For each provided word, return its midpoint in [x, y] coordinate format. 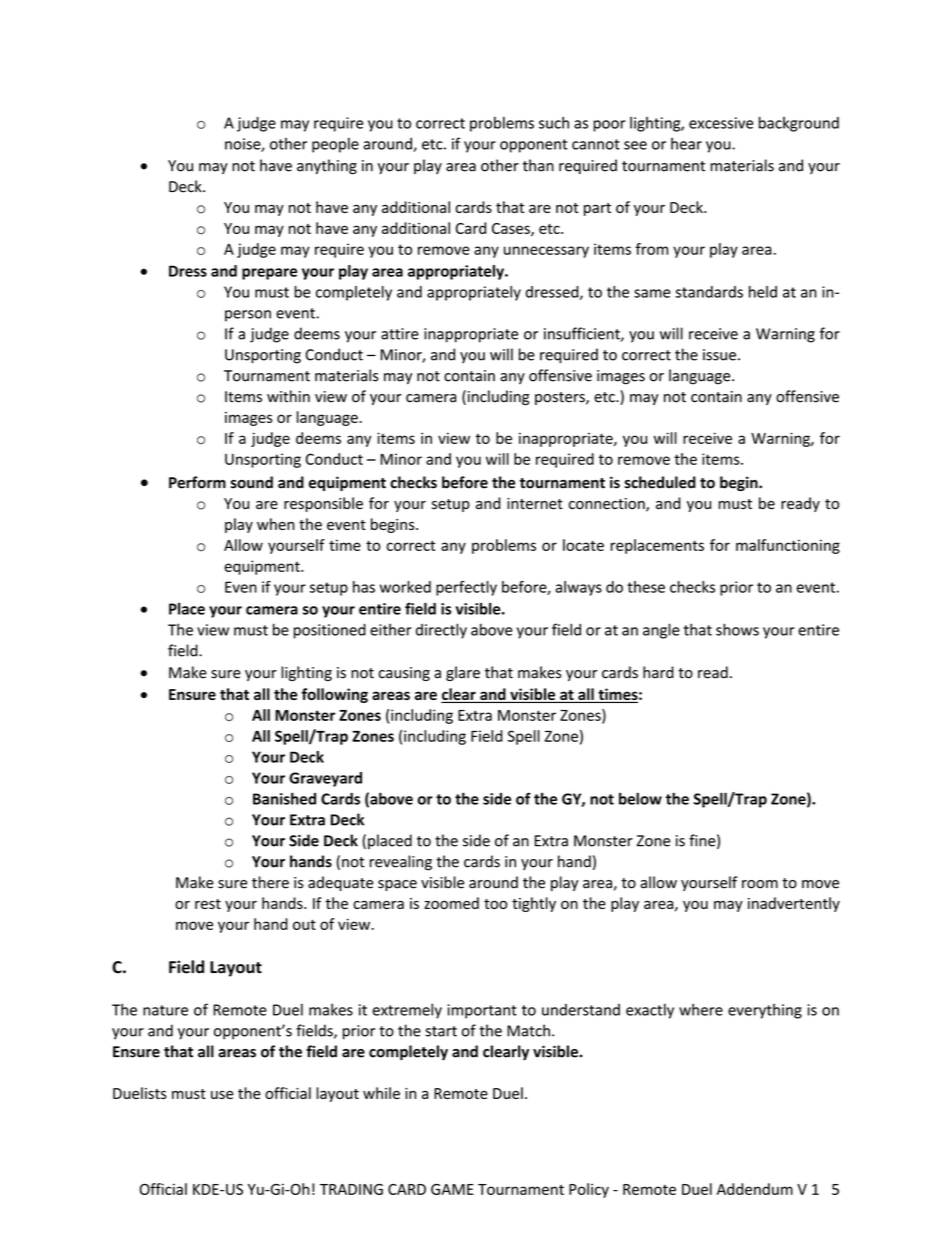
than [538, 165]
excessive [721, 123]
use [222, 1094]
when [276, 524]
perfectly [466, 588]
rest [208, 904]
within [288, 396]
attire [400, 334]
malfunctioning [788, 546]
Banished [284, 798]
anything [327, 167]
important [482, 1011]
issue [719, 355]
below [640, 798]
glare [463, 673]
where [701, 1009]
